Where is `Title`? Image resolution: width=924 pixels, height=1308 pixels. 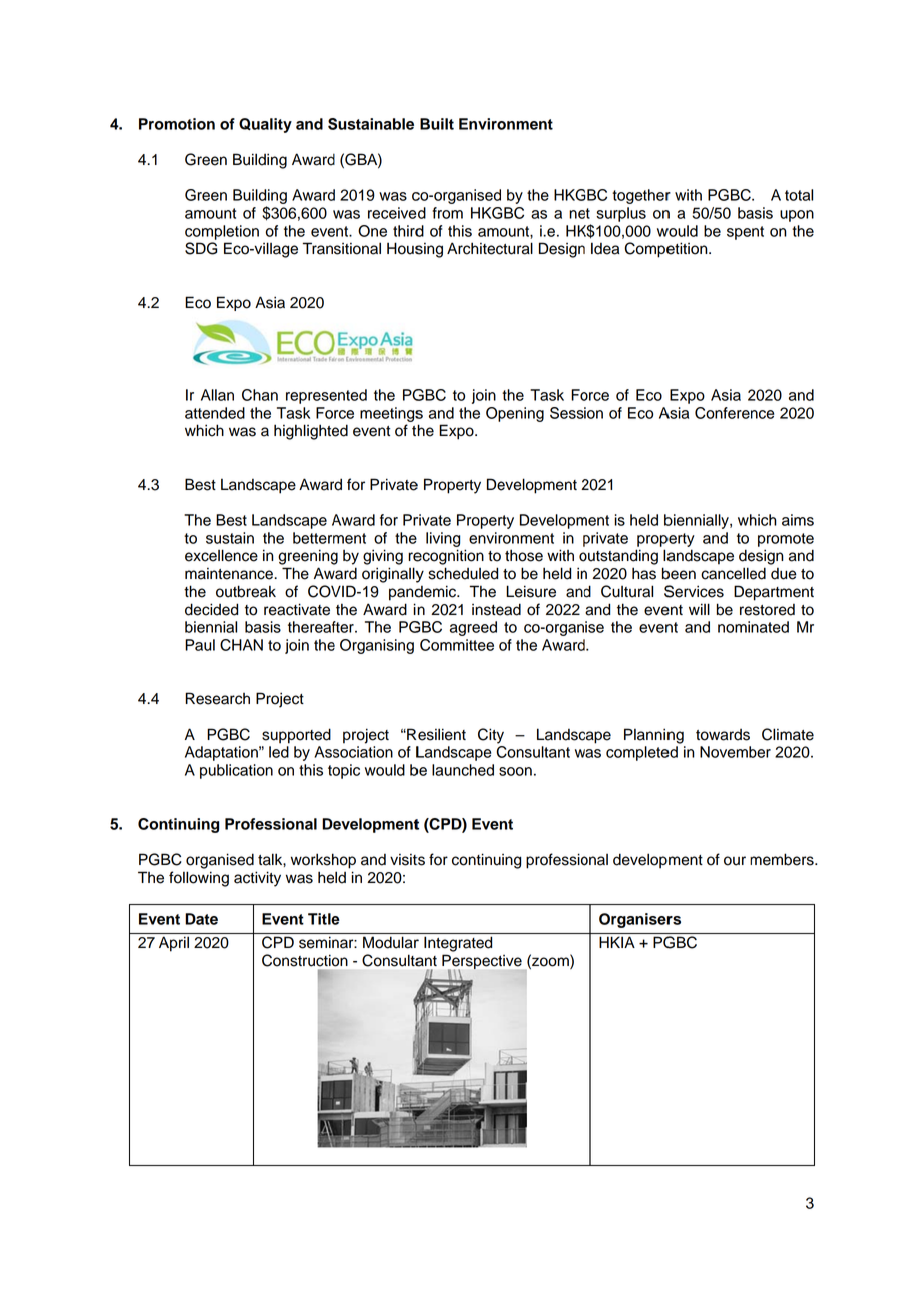
Title is located at coordinates (324, 919).
